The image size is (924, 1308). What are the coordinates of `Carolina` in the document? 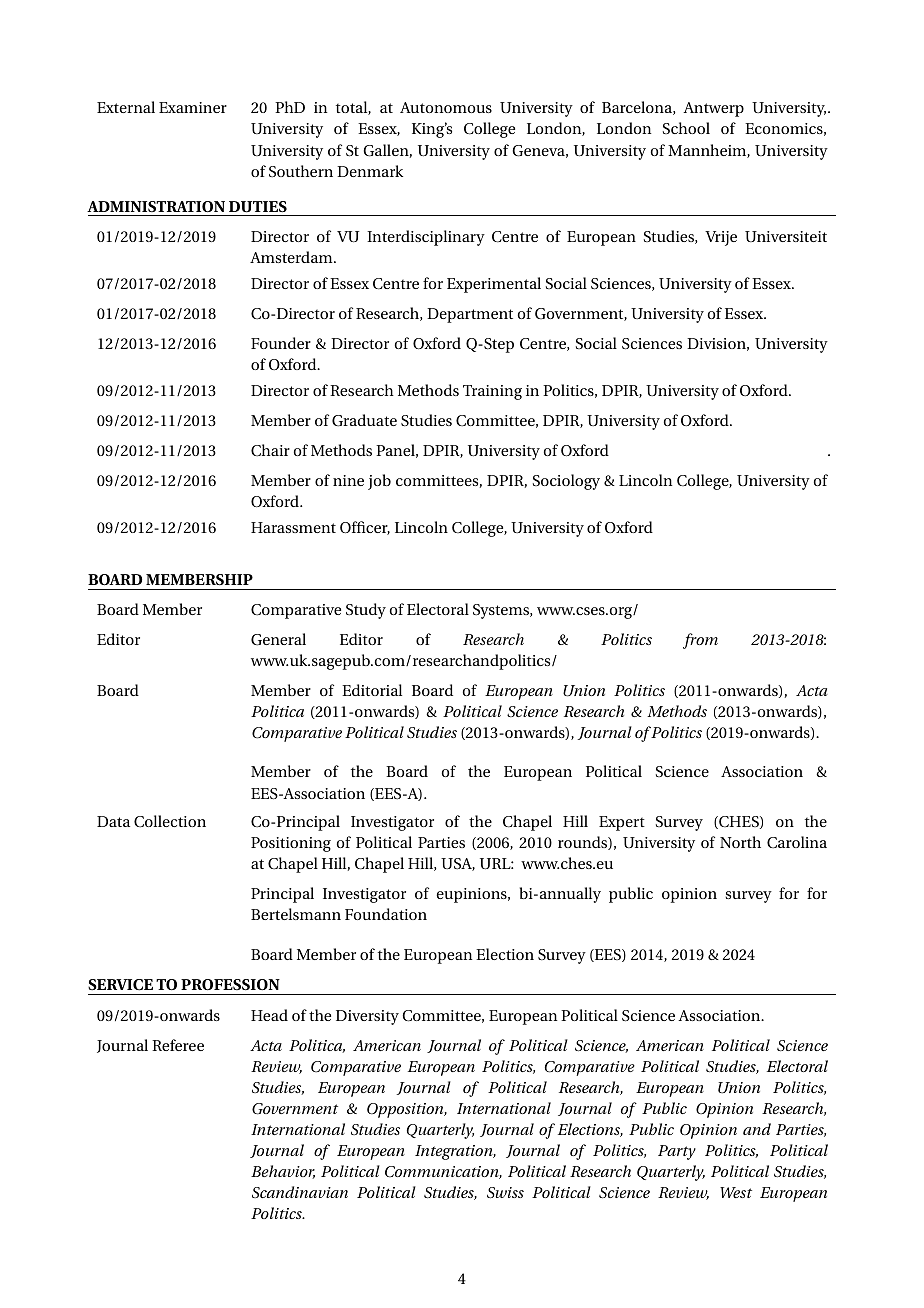 It's located at (797, 842).
